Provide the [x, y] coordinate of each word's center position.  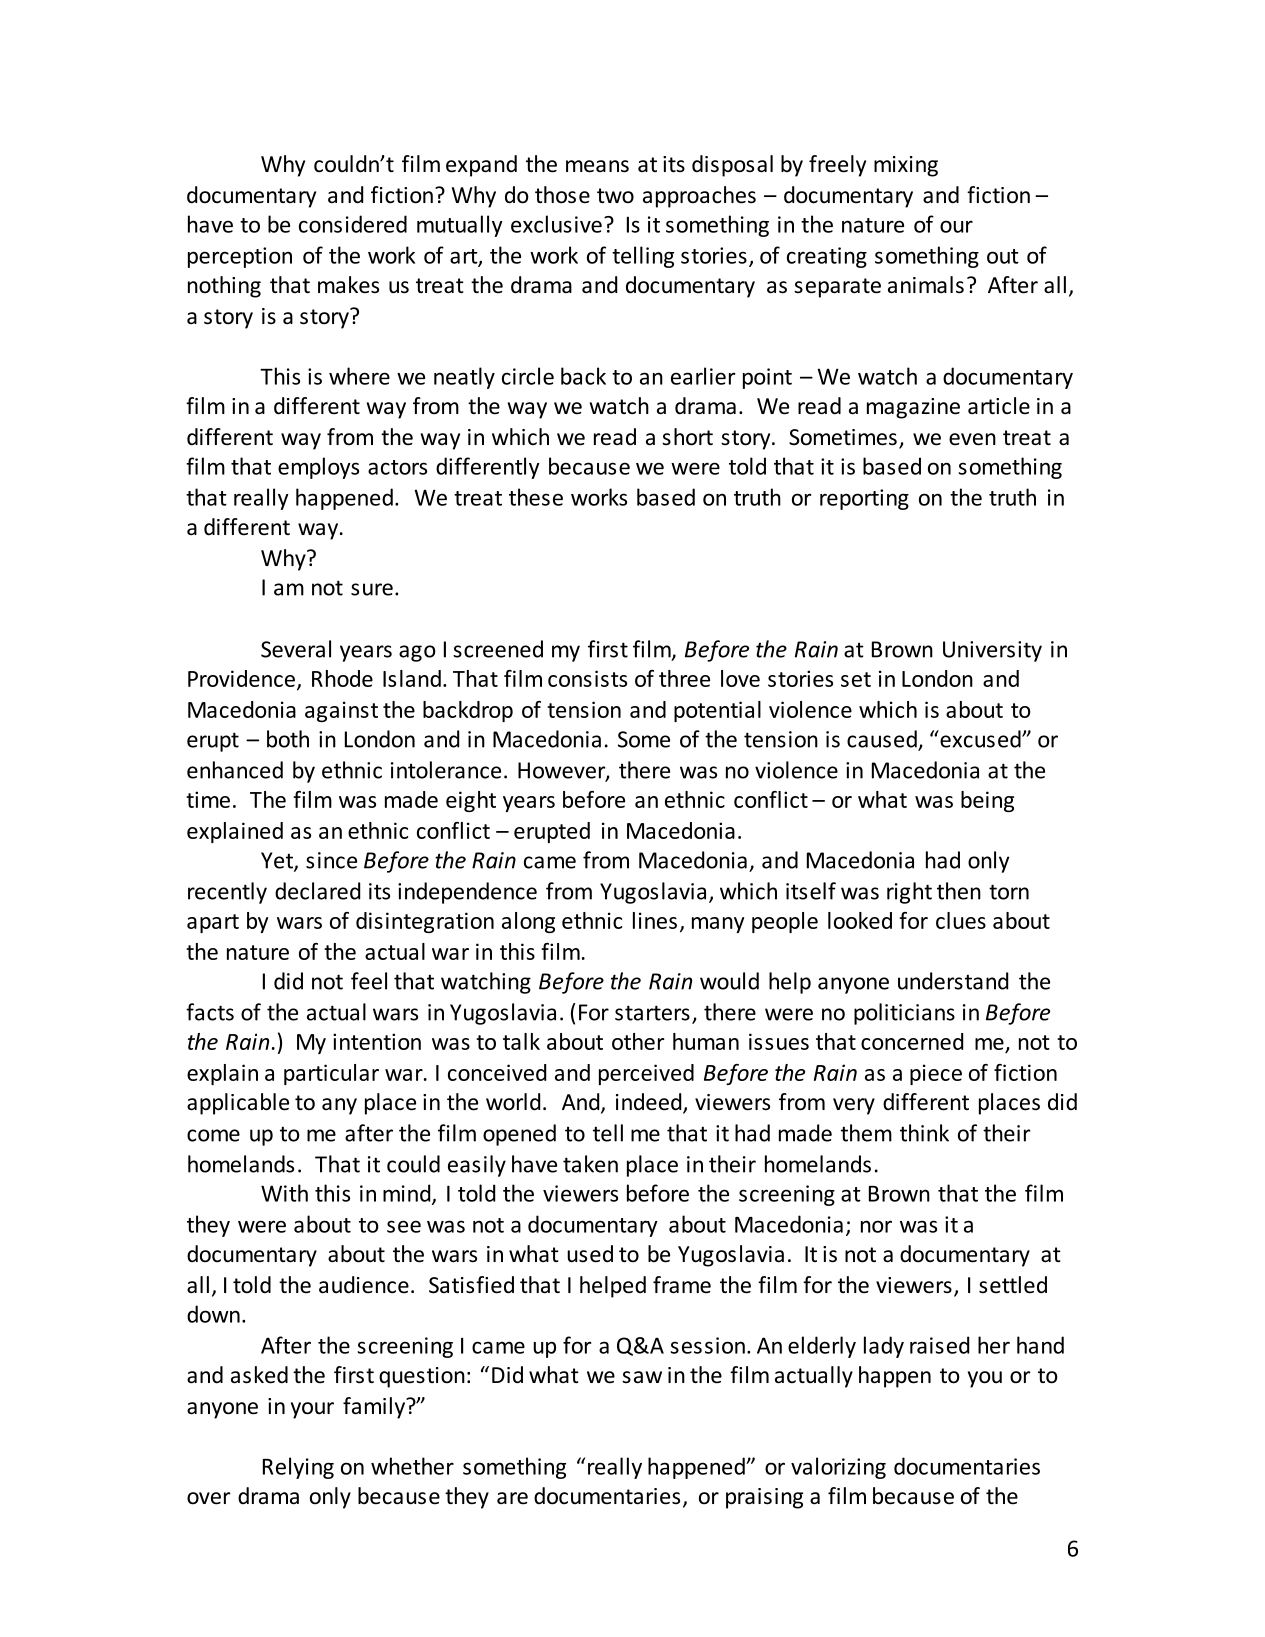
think [924, 1133]
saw [642, 1377]
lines [655, 920]
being [987, 801]
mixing [906, 166]
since [331, 860]
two [615, 196]
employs [318, 468]
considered [353, 224]
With [284, 1193]
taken [590, 1164]
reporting [864, 499]
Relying [298, 1468]
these [536, 497]
